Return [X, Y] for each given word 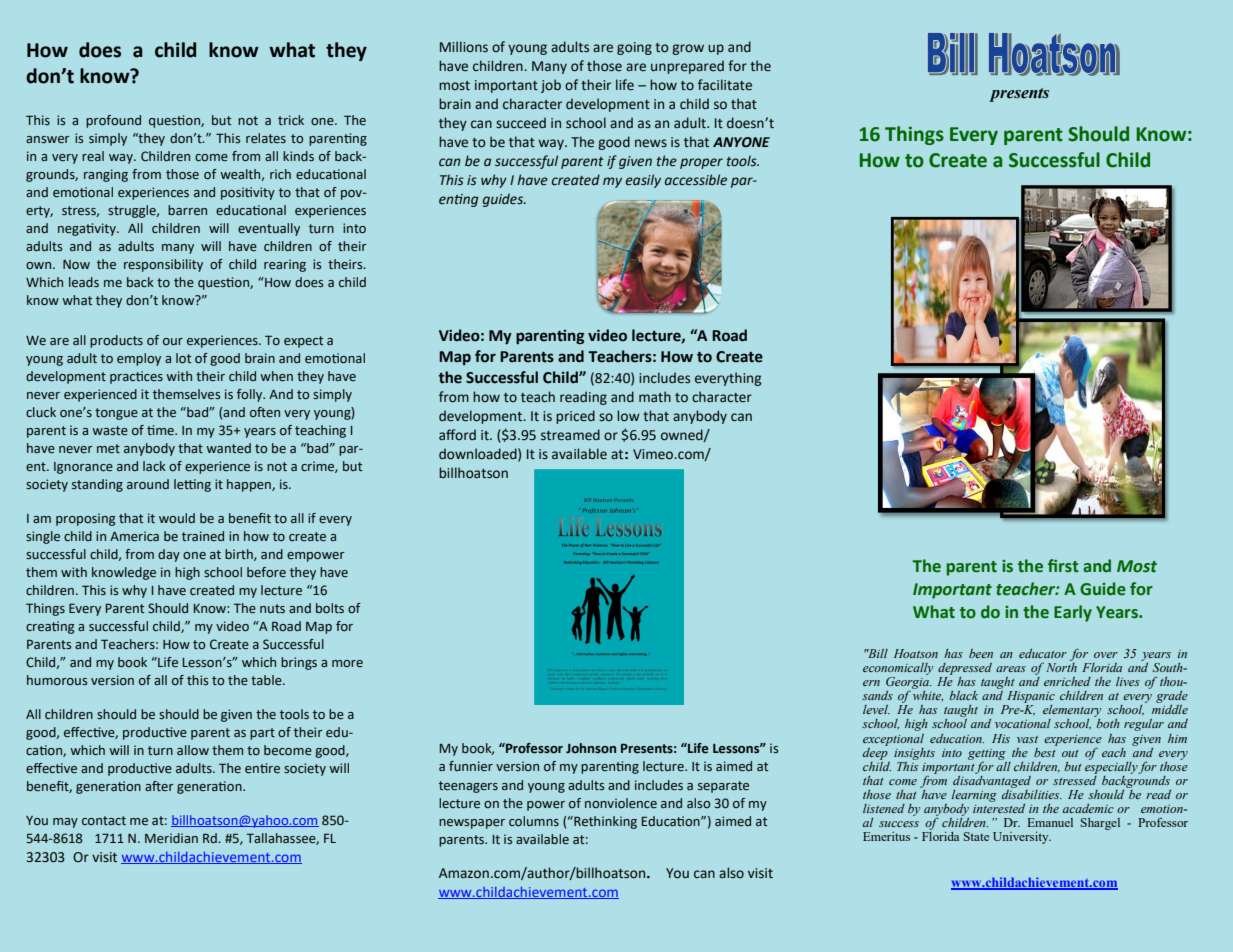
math [655, 397]
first [1063, 566]
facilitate [725, 85]
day [169, 555]
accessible [696, 180]
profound [113, 121]
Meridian [171, 838]
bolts [330, 608]
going [634, 48]
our [173, 341]
